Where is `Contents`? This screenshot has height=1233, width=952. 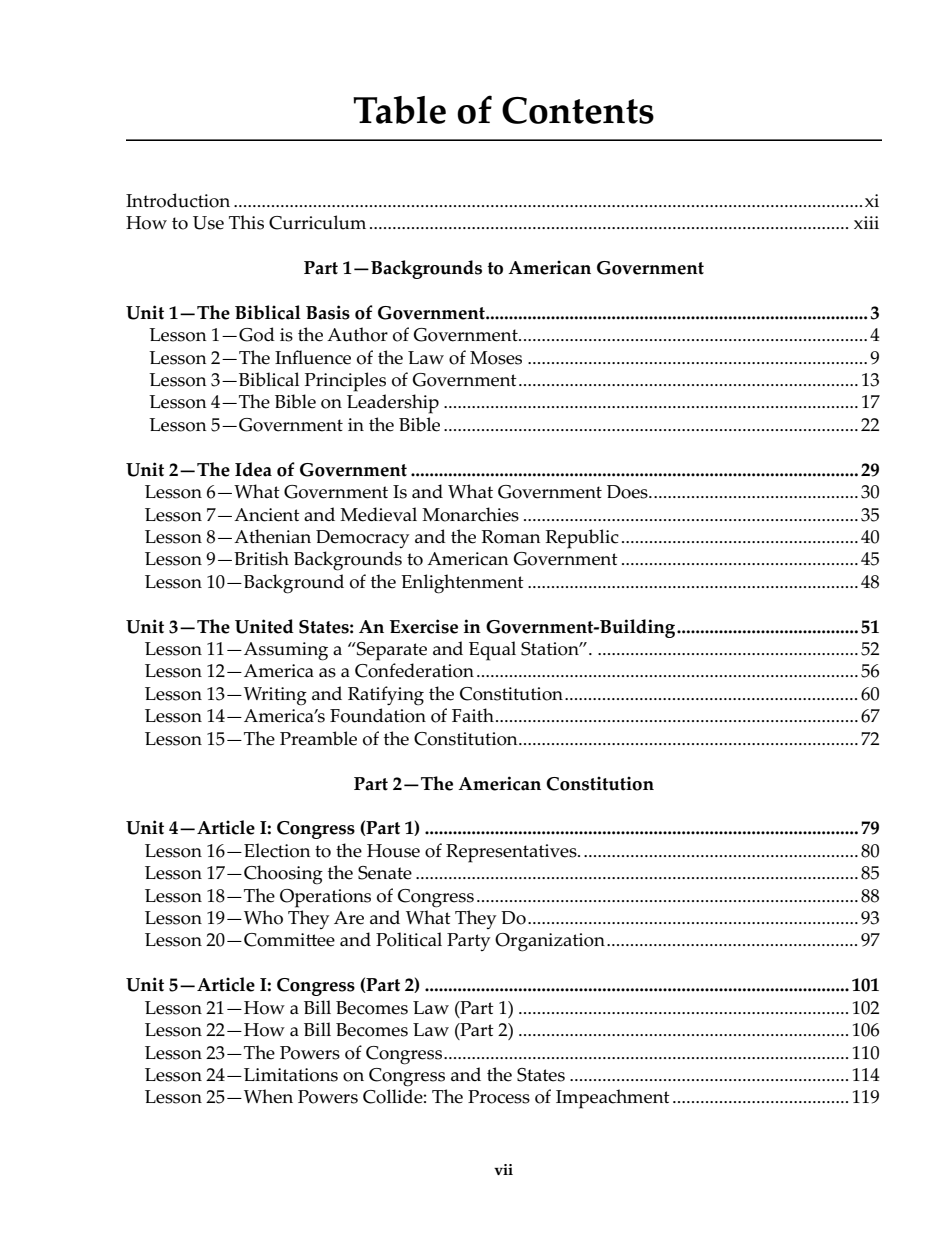
Contents is located at coordinates (578, 110).
